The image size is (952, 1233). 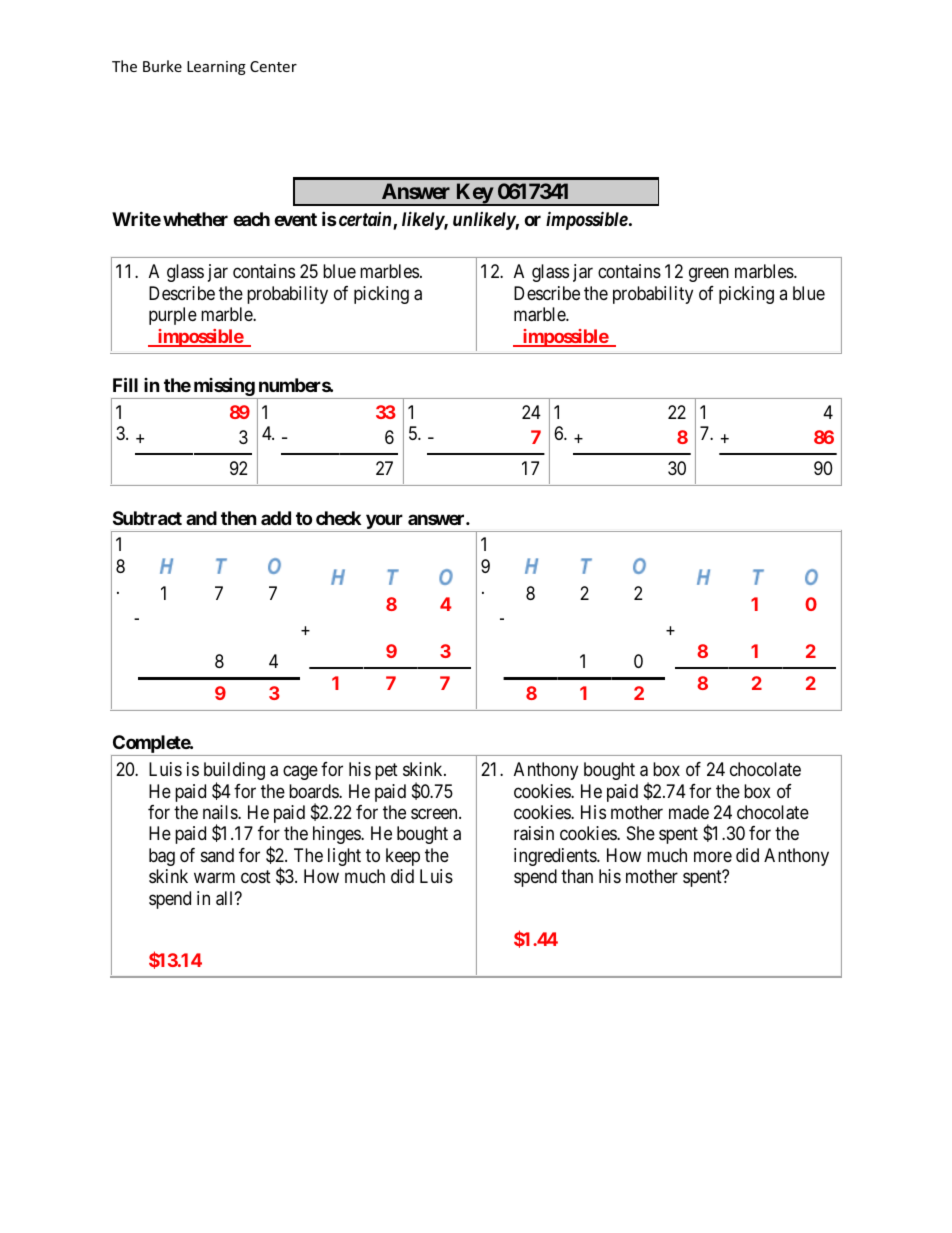 I want to click on your, so click(x=384, y=521).
